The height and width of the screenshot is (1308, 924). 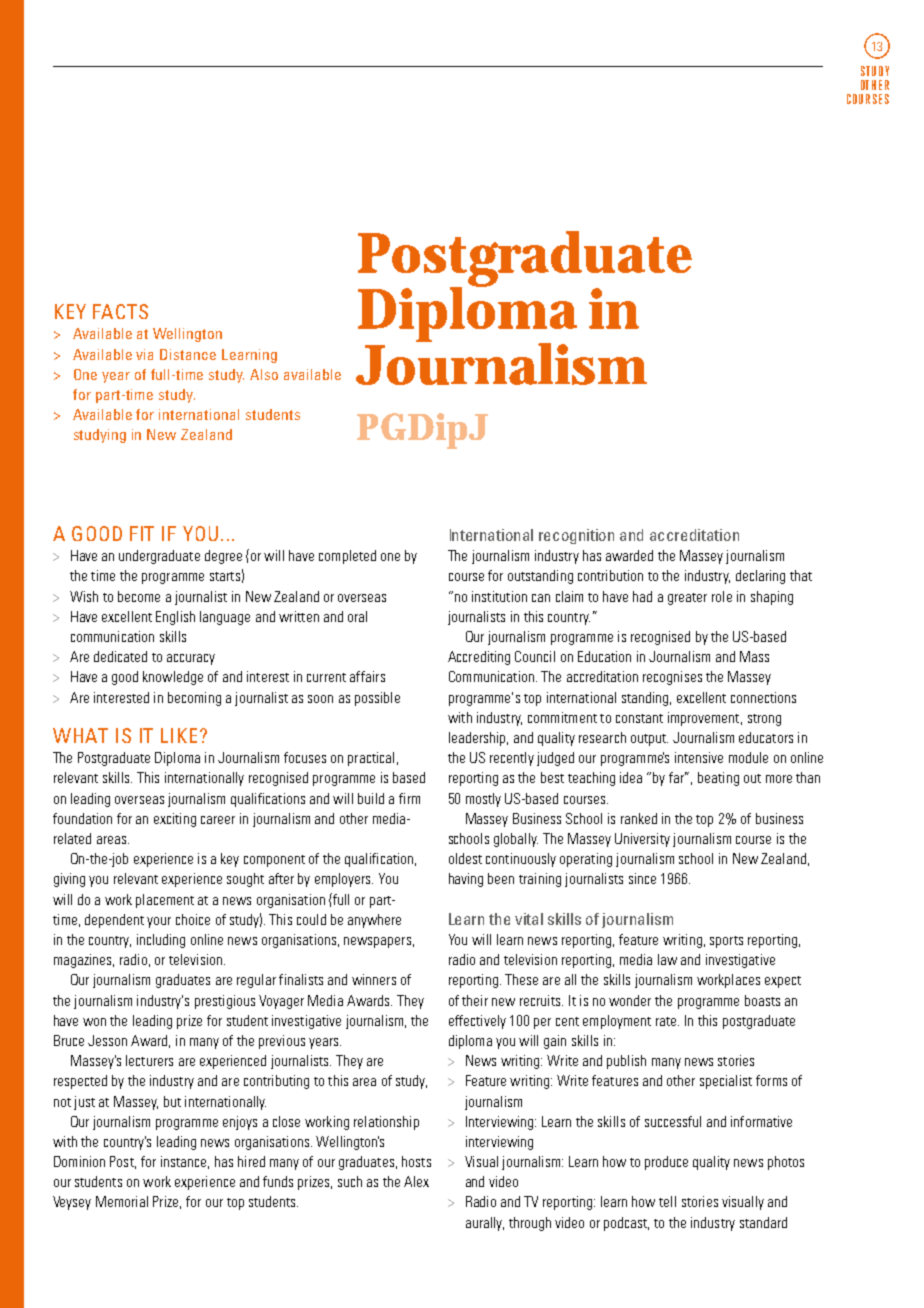 I want to click on their, so click(x=475, y=1000).
